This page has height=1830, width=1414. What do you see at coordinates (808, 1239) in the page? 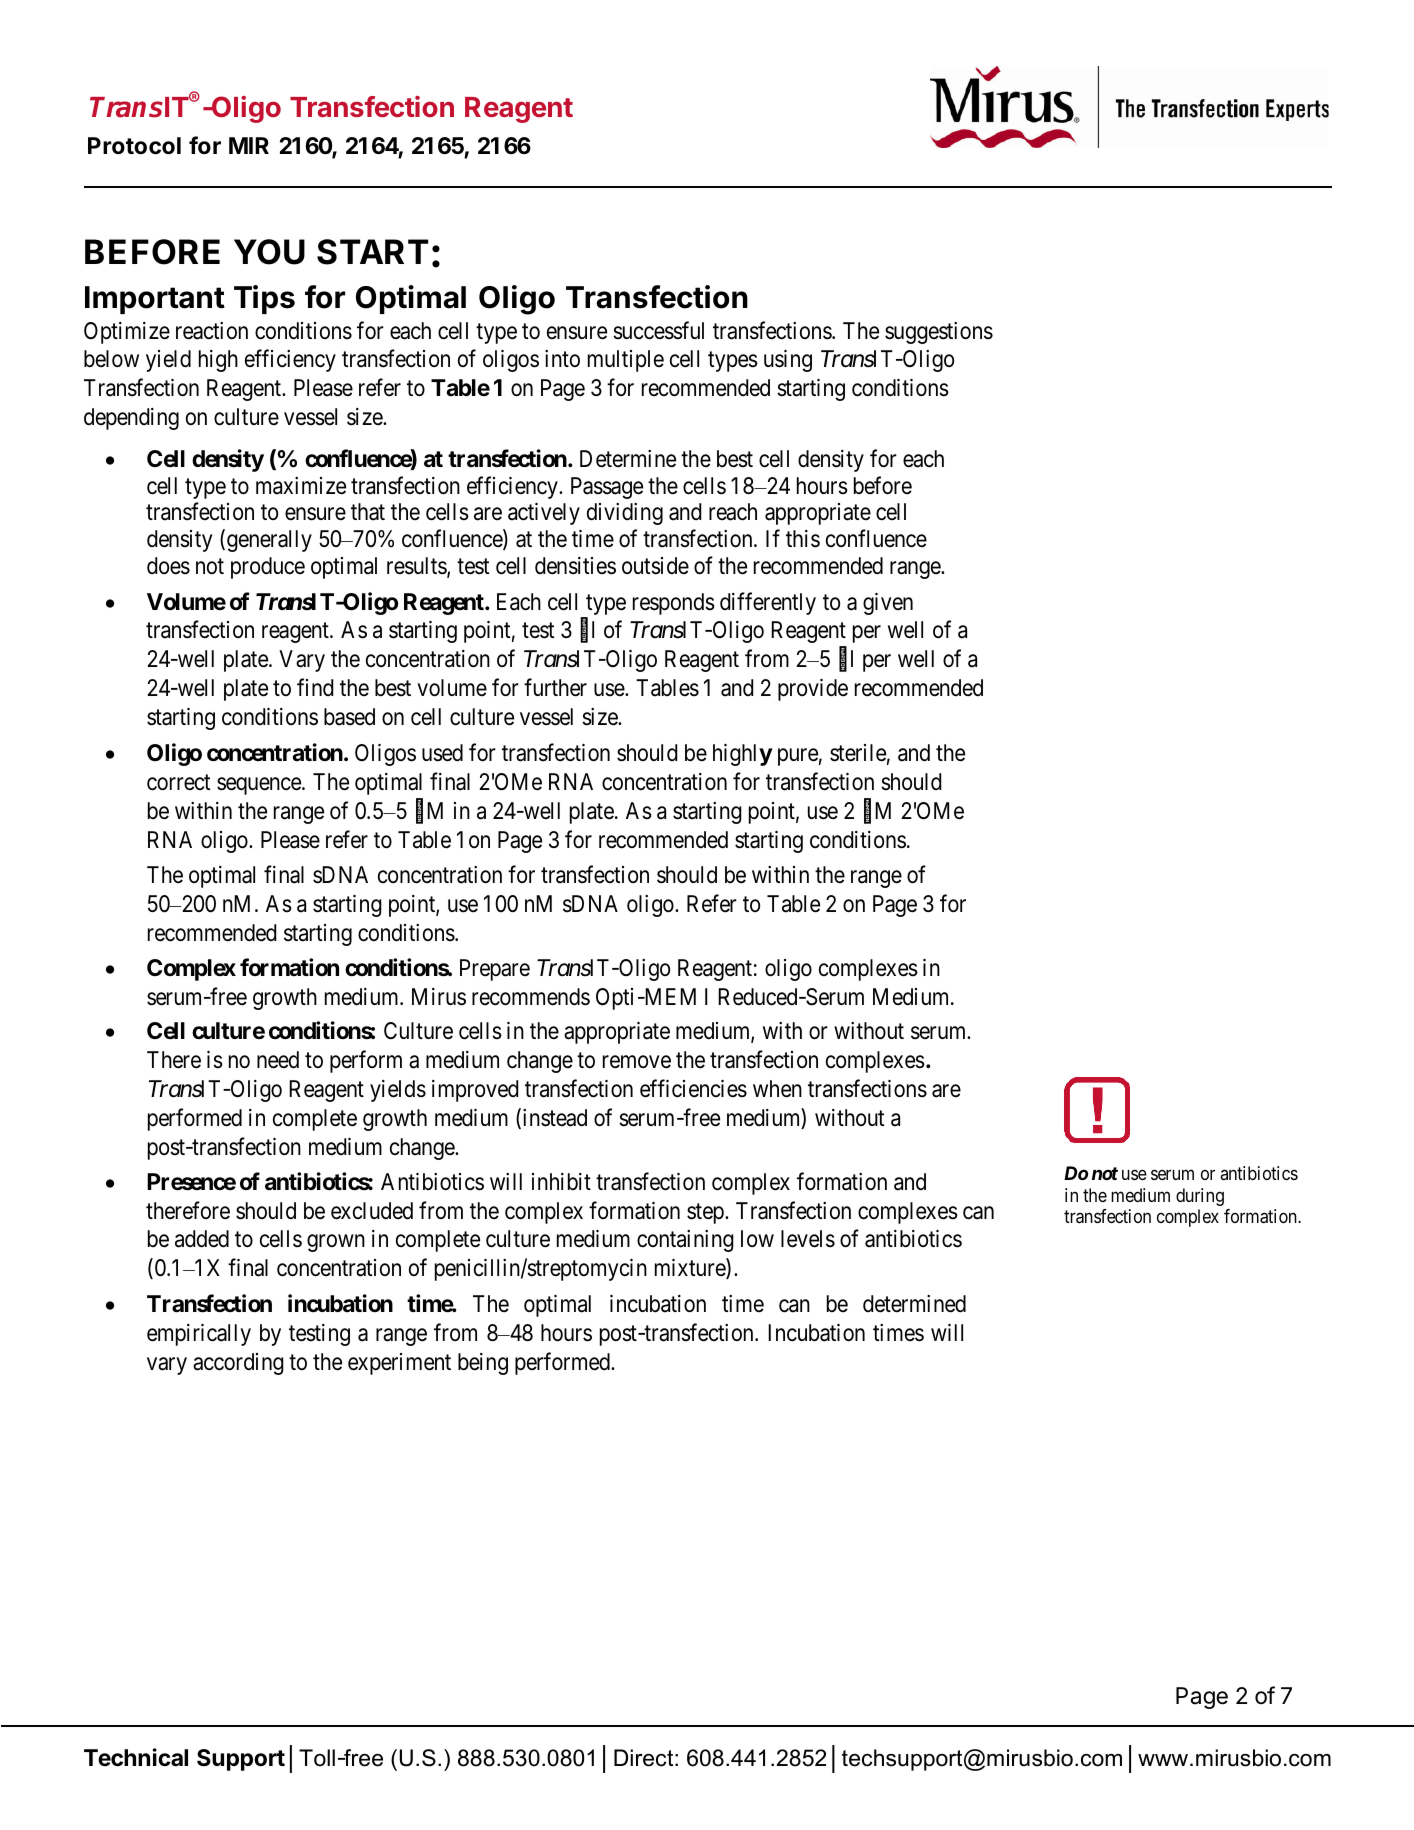
I see `levels` at bounding box center [808, 1239].
